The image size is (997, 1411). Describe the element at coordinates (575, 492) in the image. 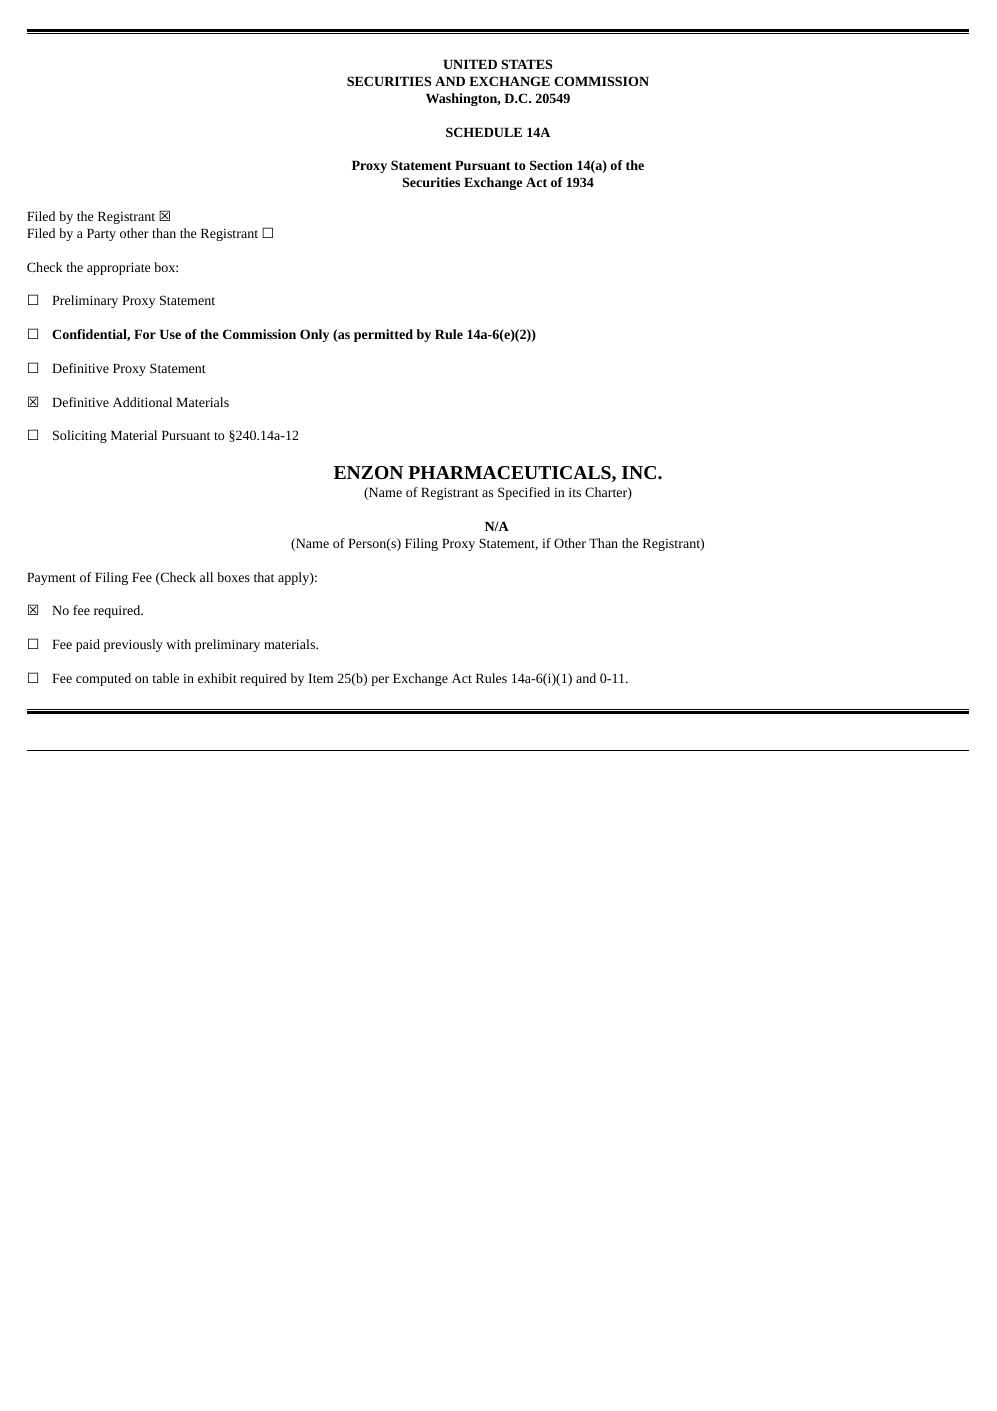

I see `its` at that location.
